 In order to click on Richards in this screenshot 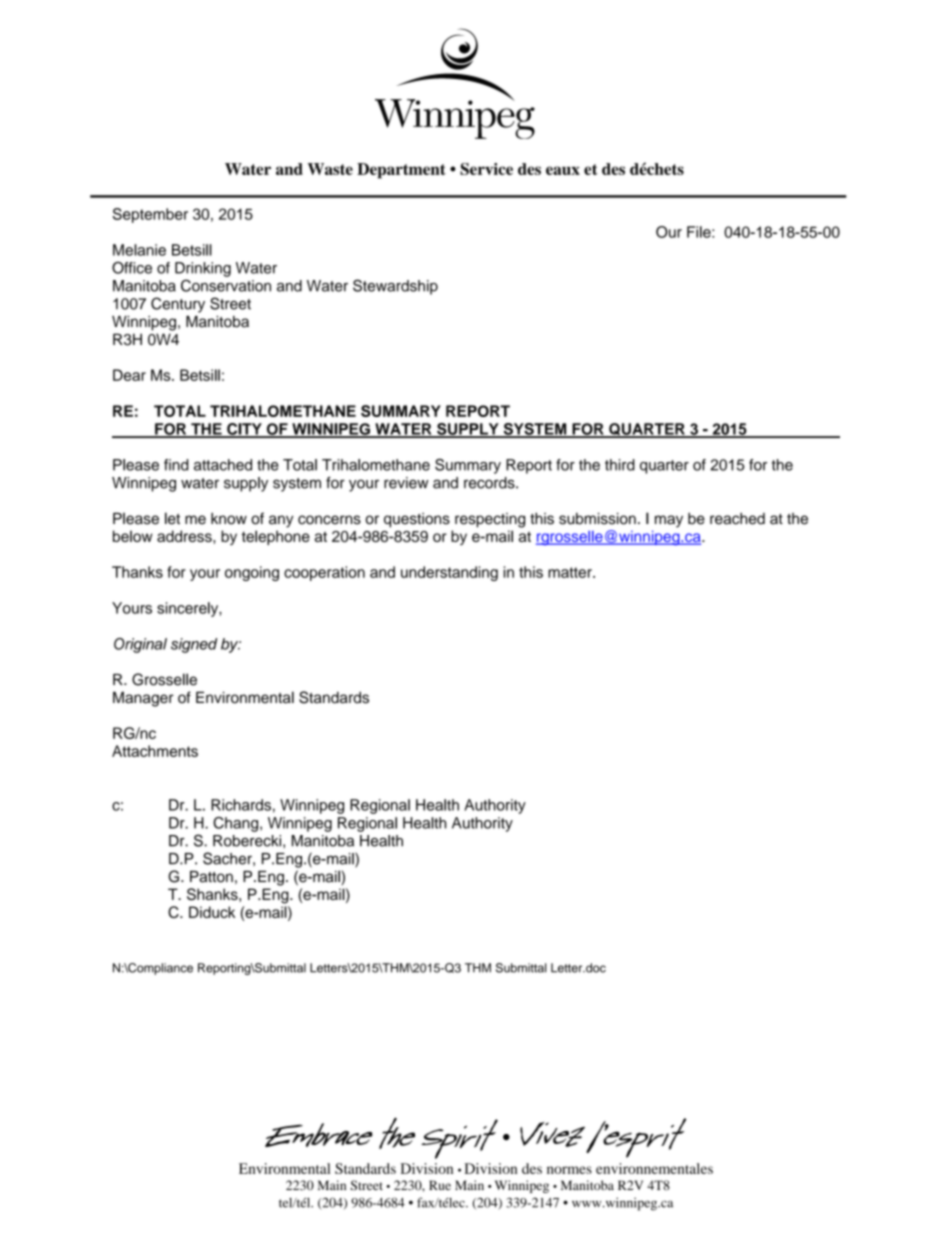, I will do `click(241, 805)`.
